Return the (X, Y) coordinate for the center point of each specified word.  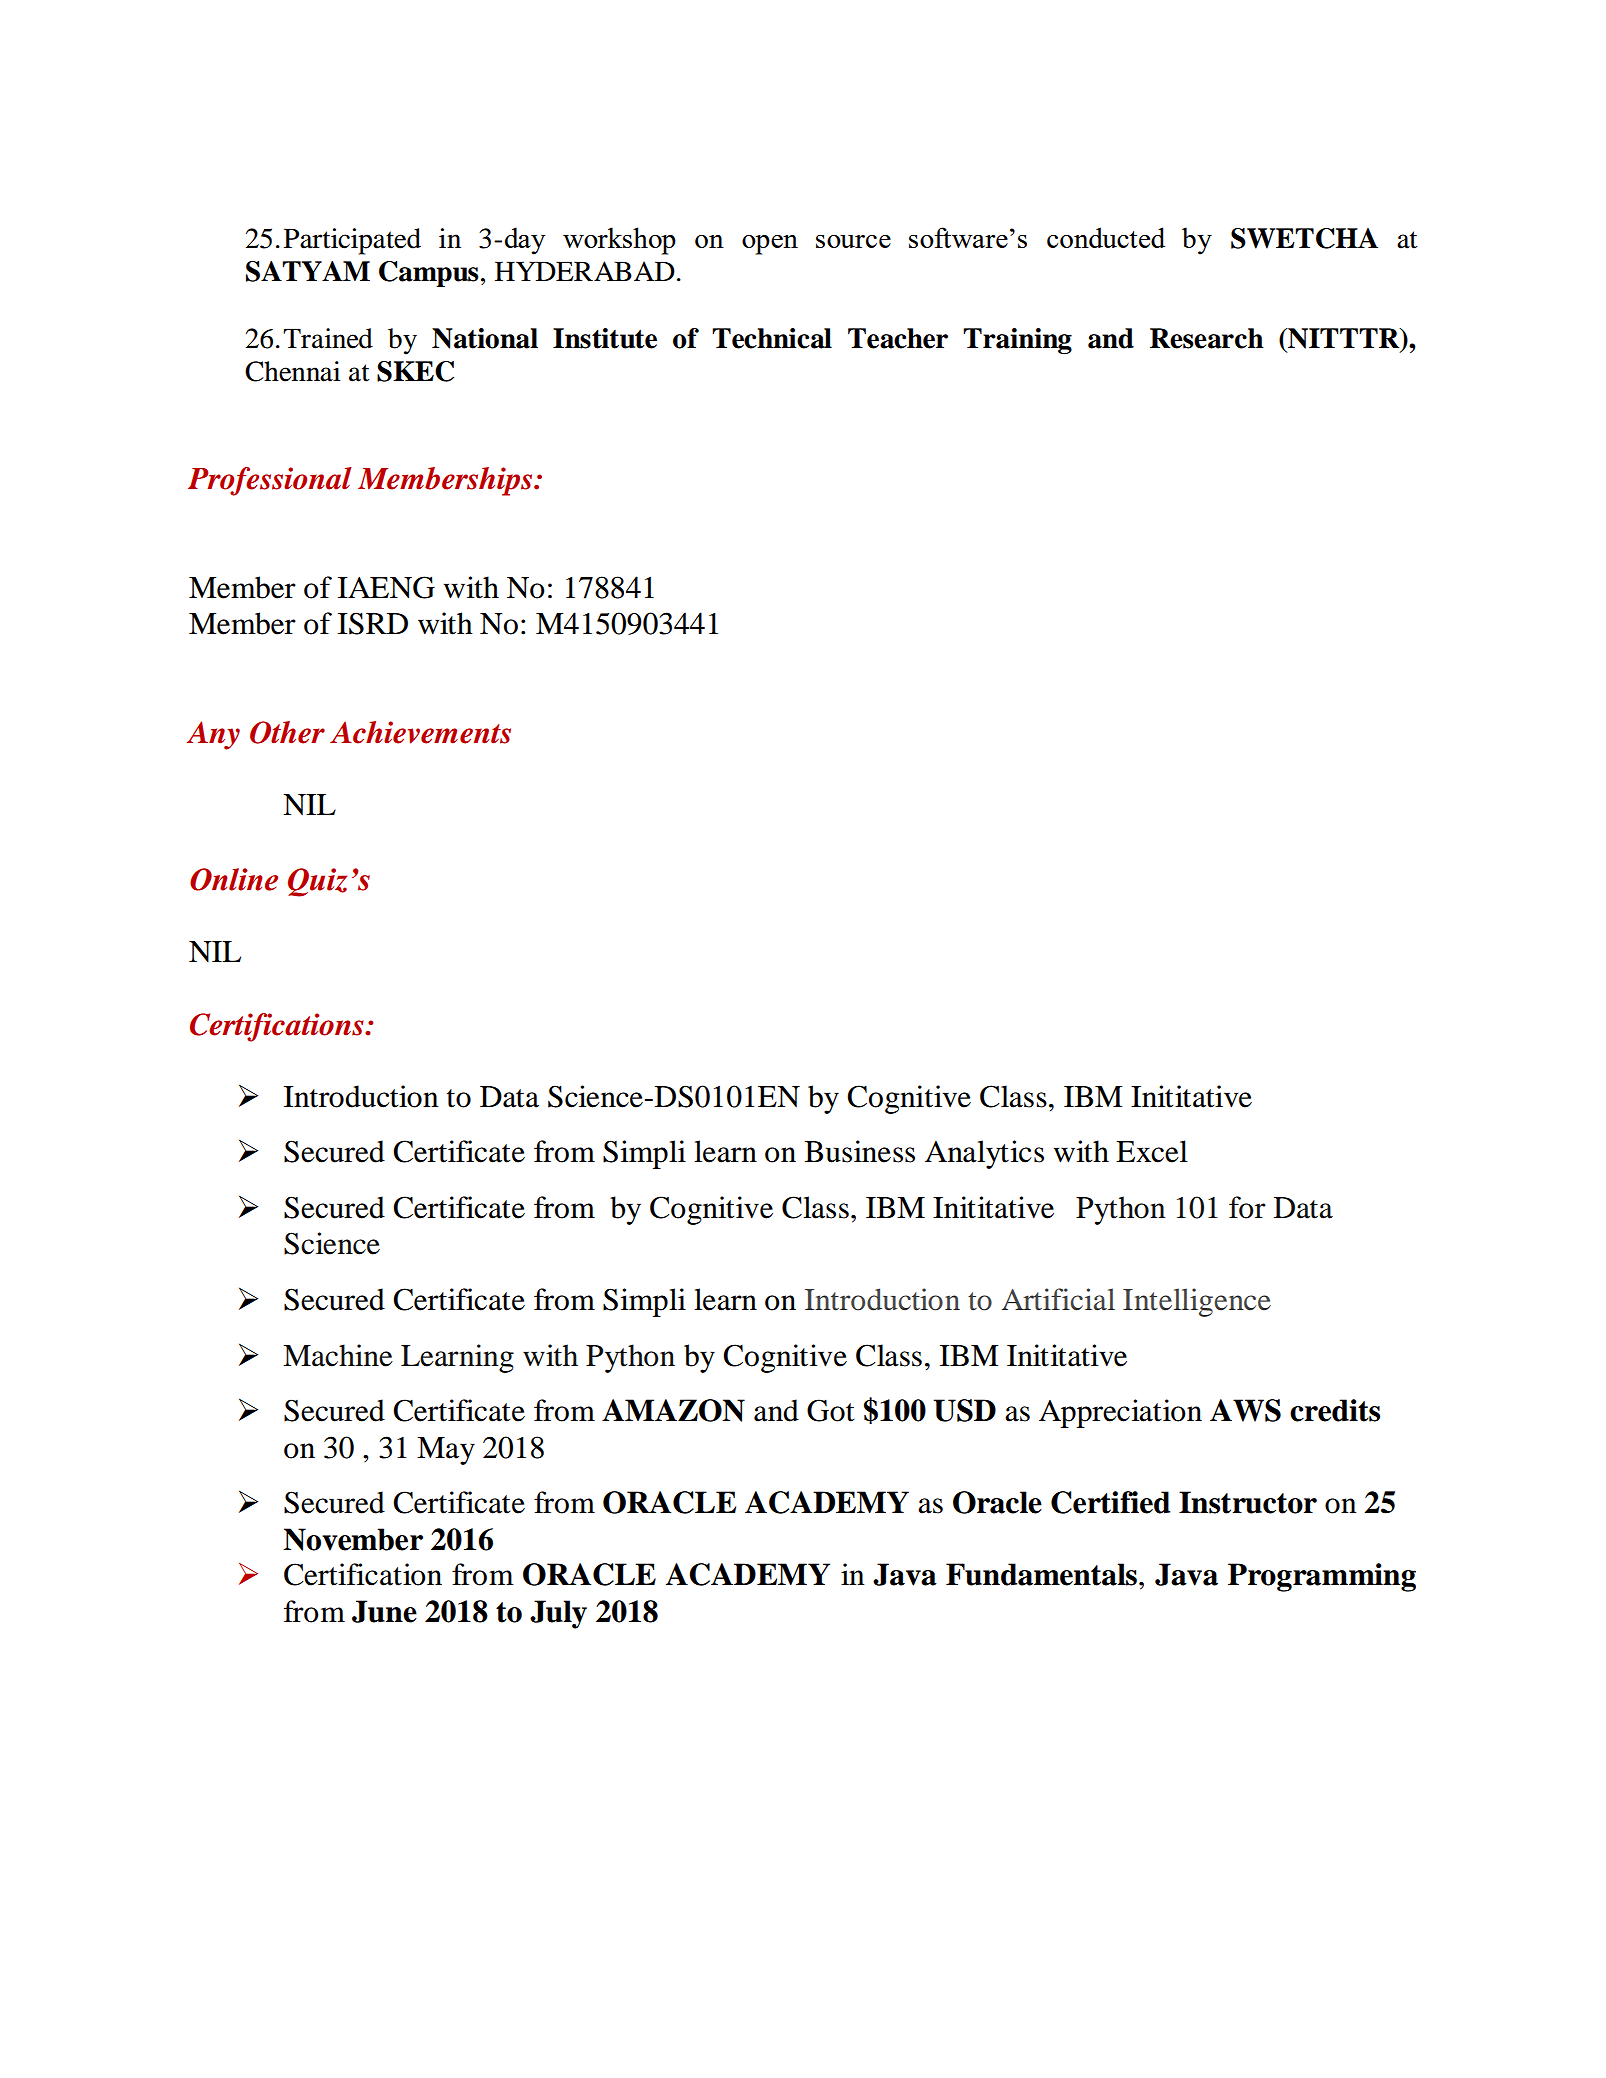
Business (860, 1151)
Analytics (984, 1154)
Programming (1322, 1577)
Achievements (420, 732)
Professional (270, 481)
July (558, 1614)
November (353, 1539)
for (1247, 1207)
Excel (1152, 1151)
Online (234, 879)
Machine (338, 1355)
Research (1207, 338)
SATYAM (308, 271)
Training (1017, 341)
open (770, 245)
